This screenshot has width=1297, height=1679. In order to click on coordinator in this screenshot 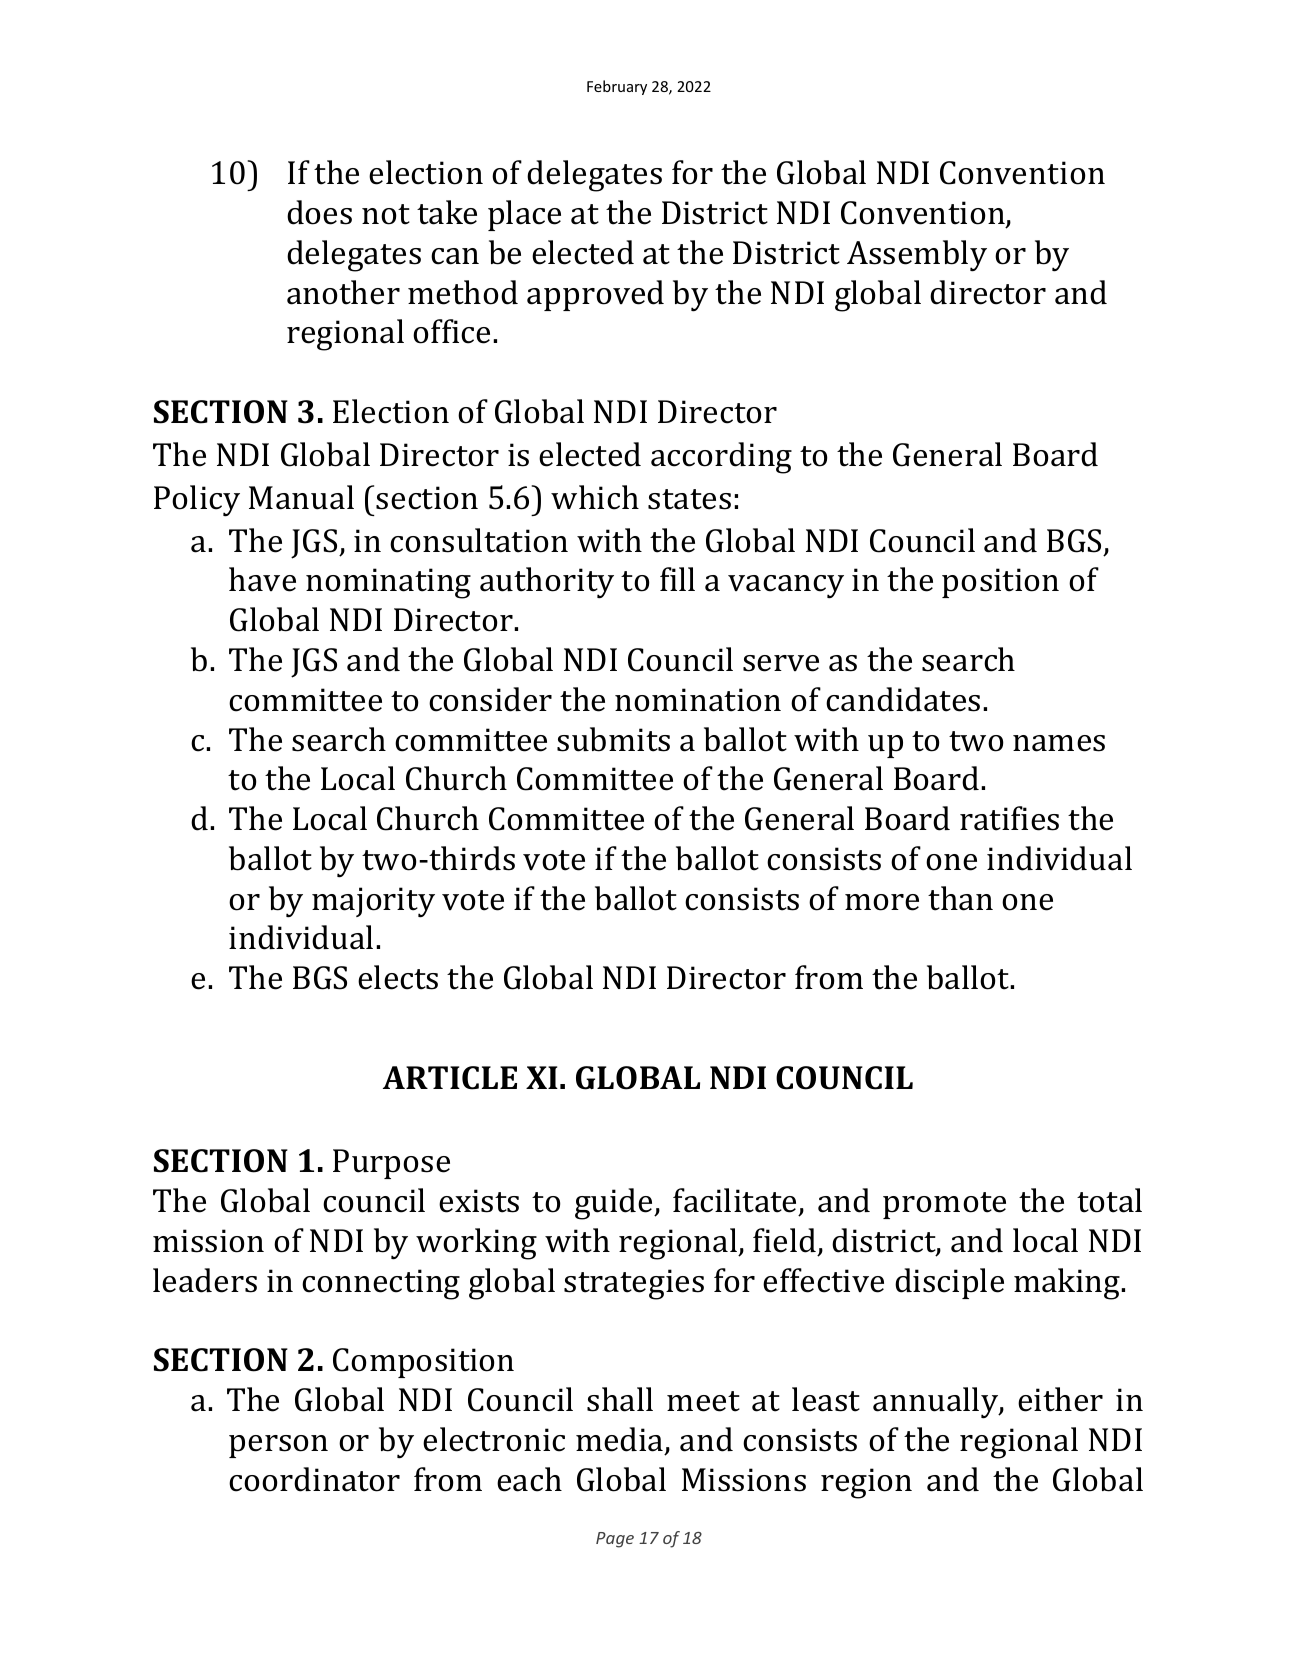, I will do `click(314, 1479)`.
